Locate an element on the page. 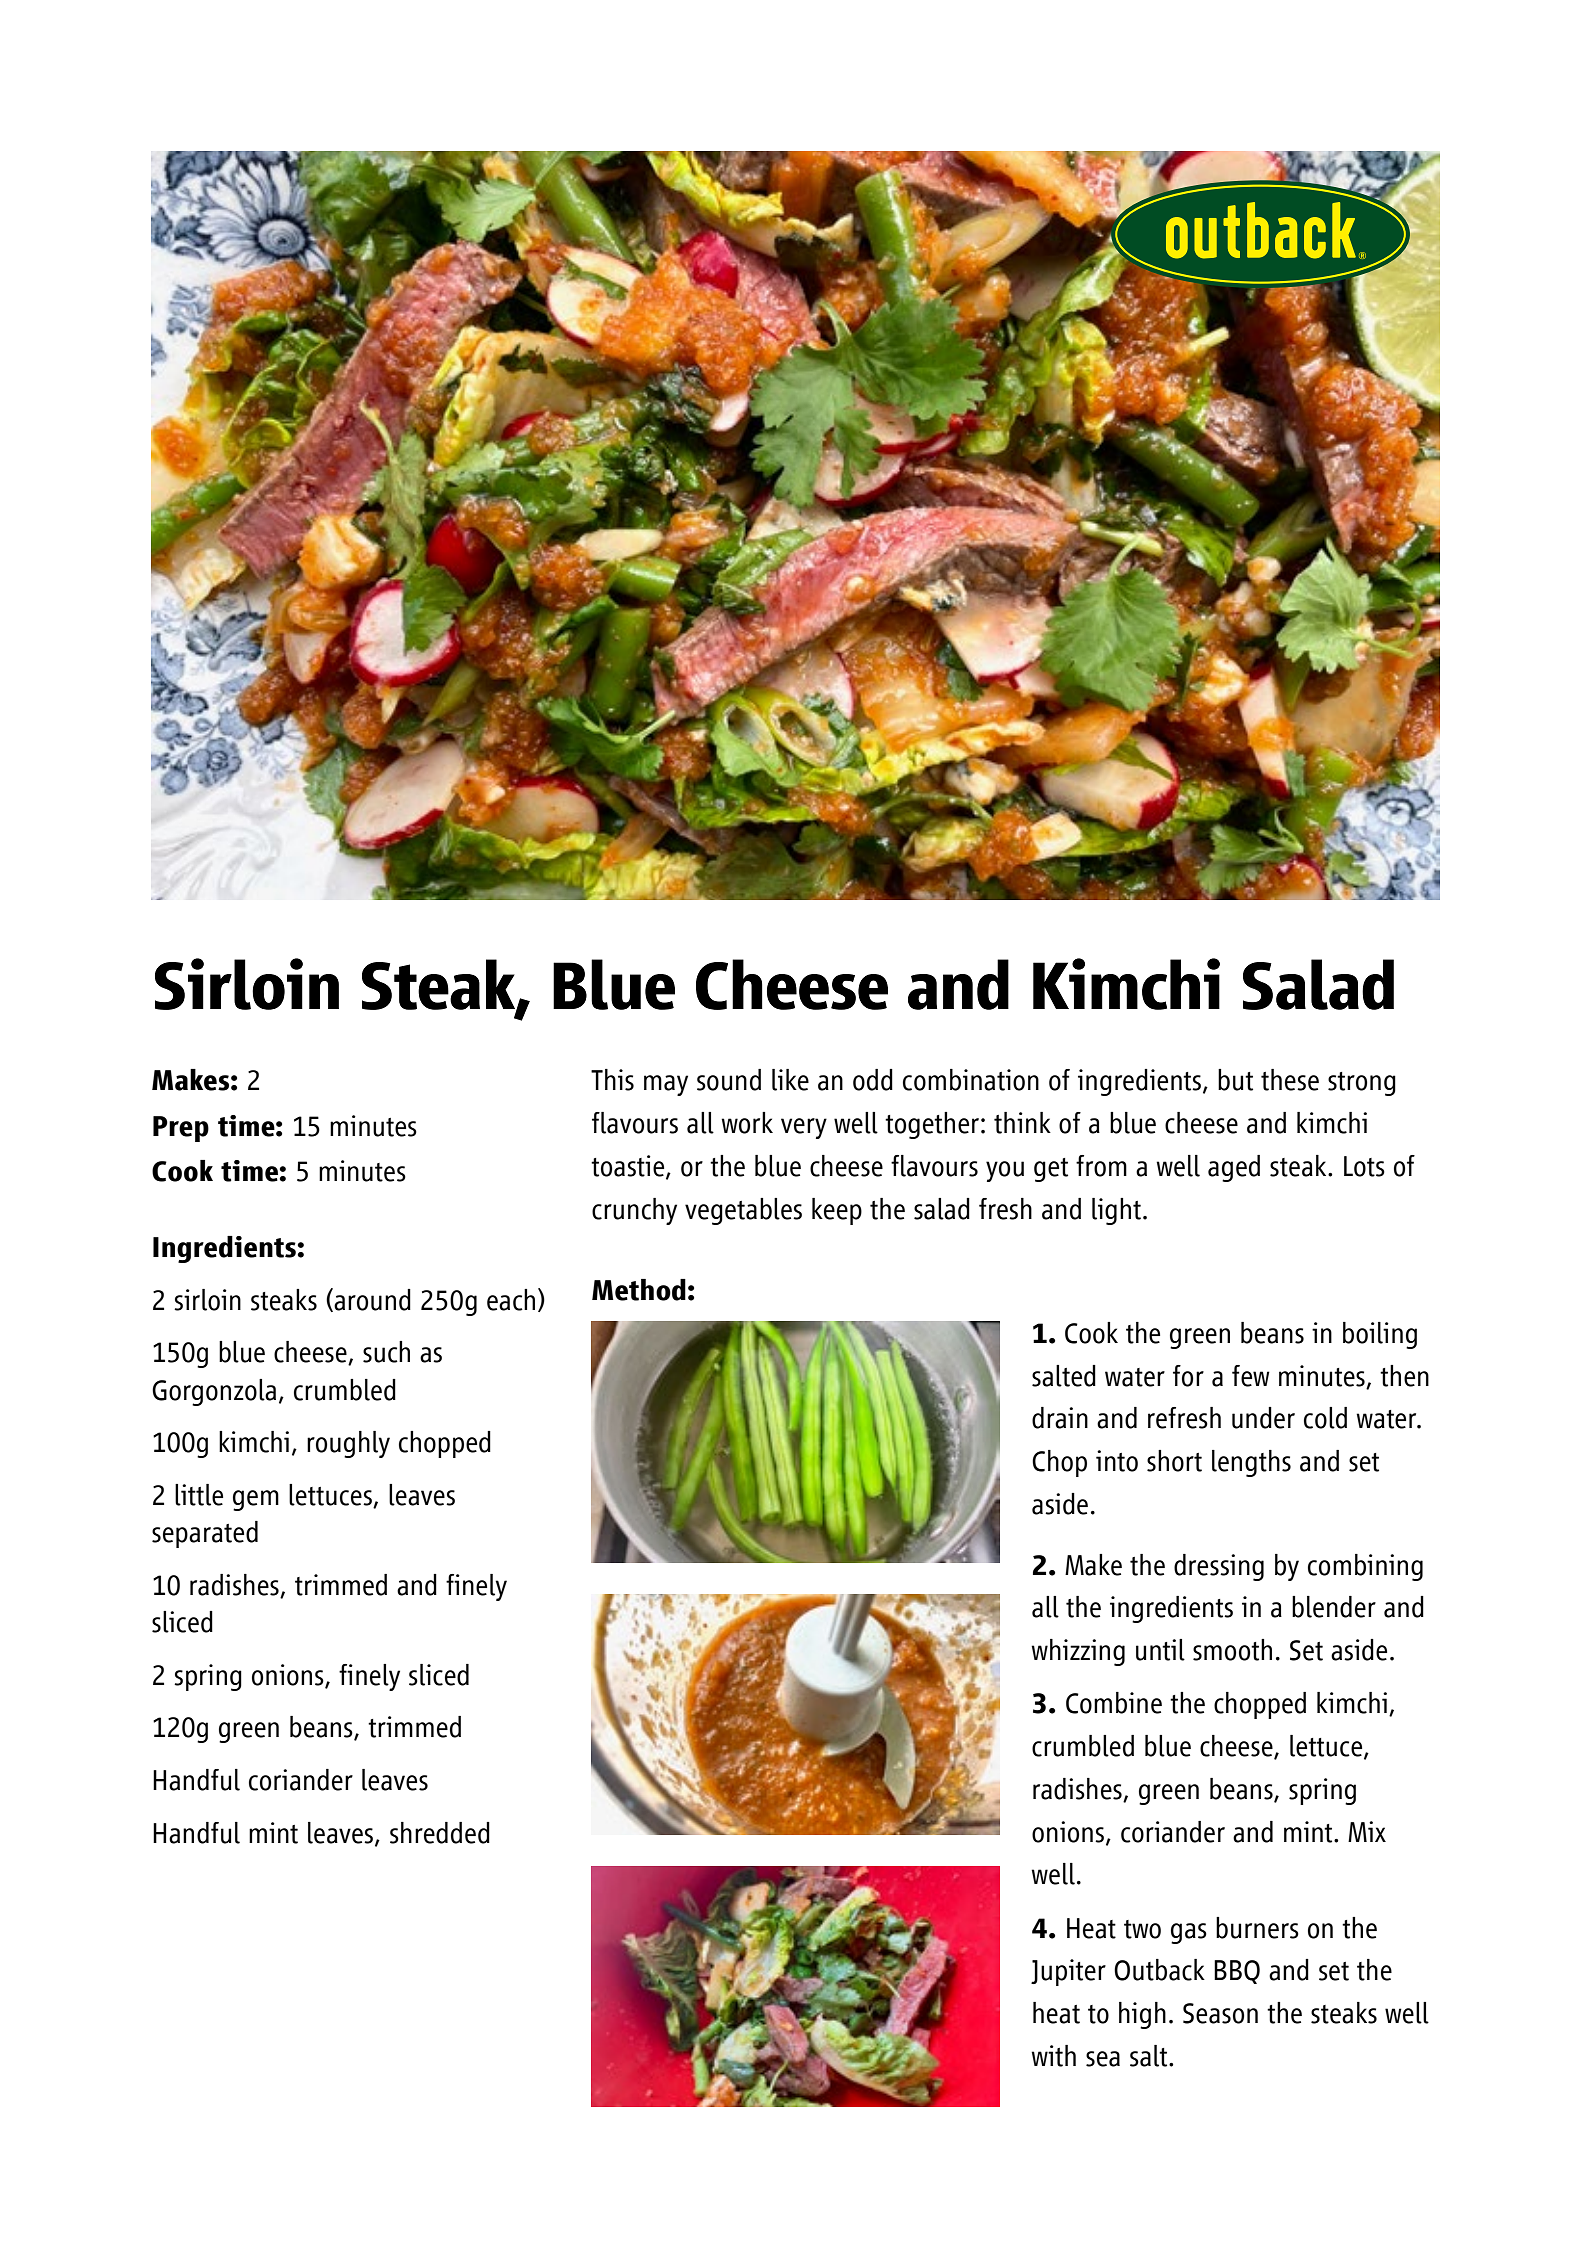 The width and height of the image is (1591, 2251). Prep is located at coordinates (181, 1129).
